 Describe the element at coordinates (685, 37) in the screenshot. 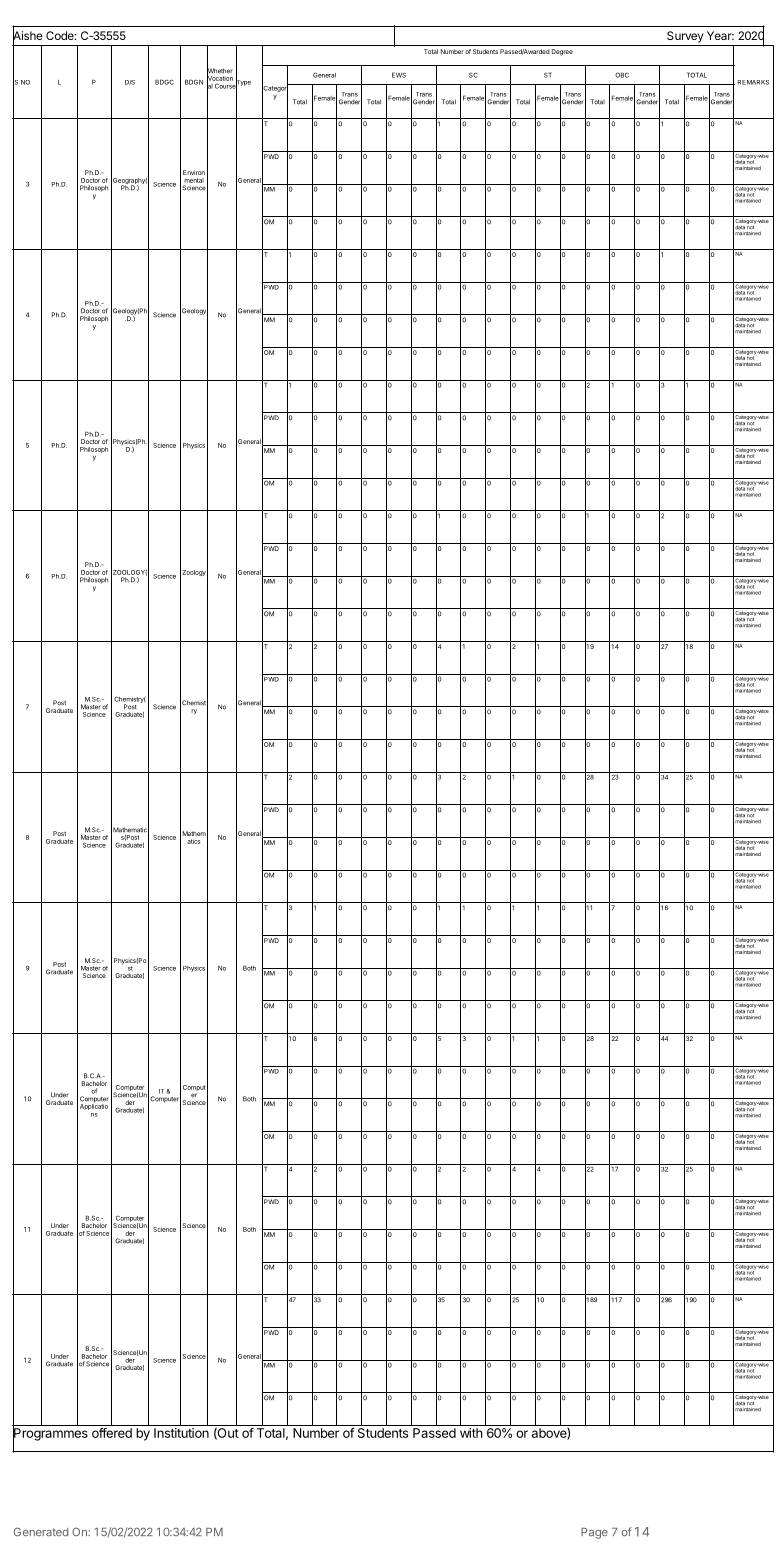

I see `Survey` at that location.
